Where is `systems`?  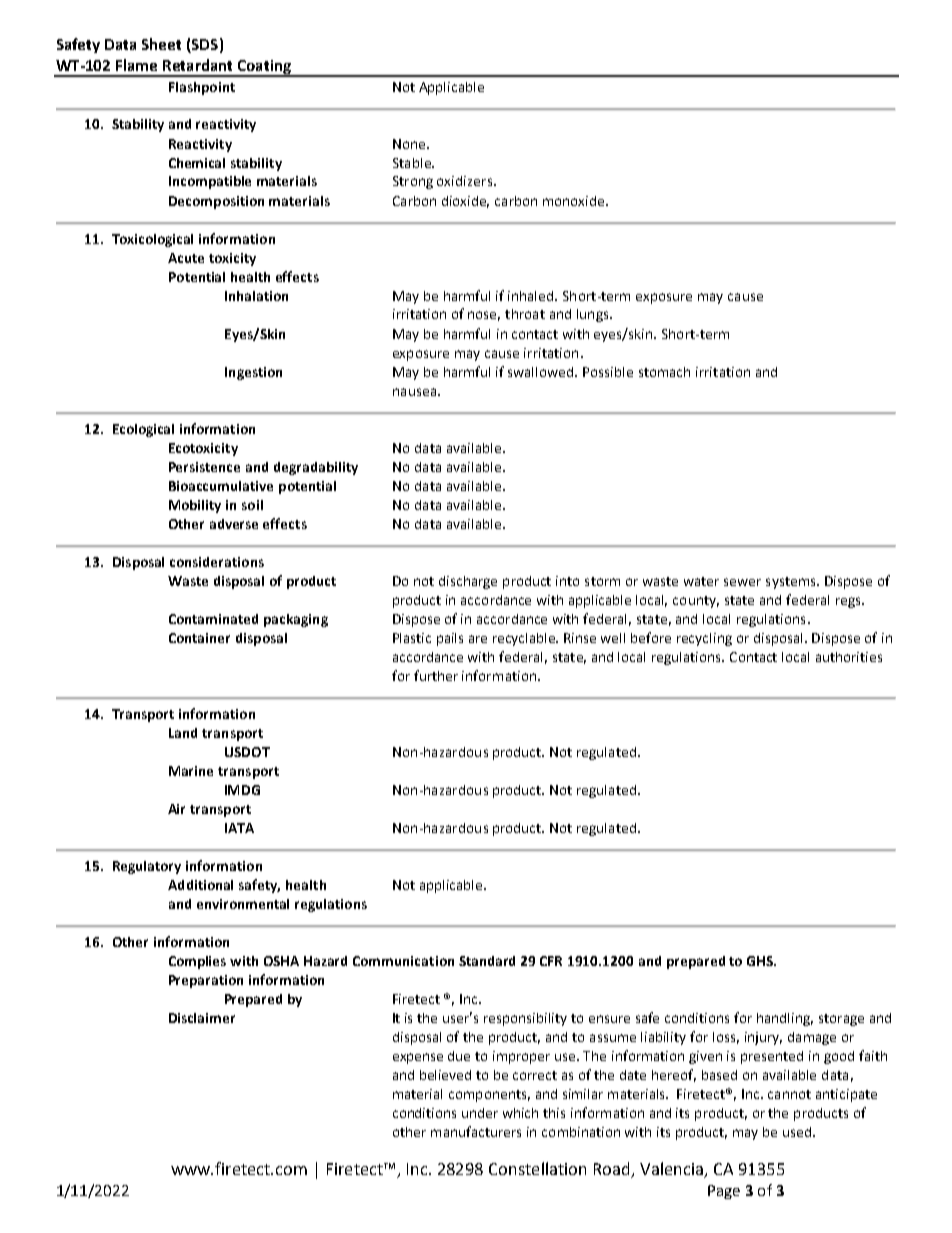
systems is located at coordinates (792, 583).
